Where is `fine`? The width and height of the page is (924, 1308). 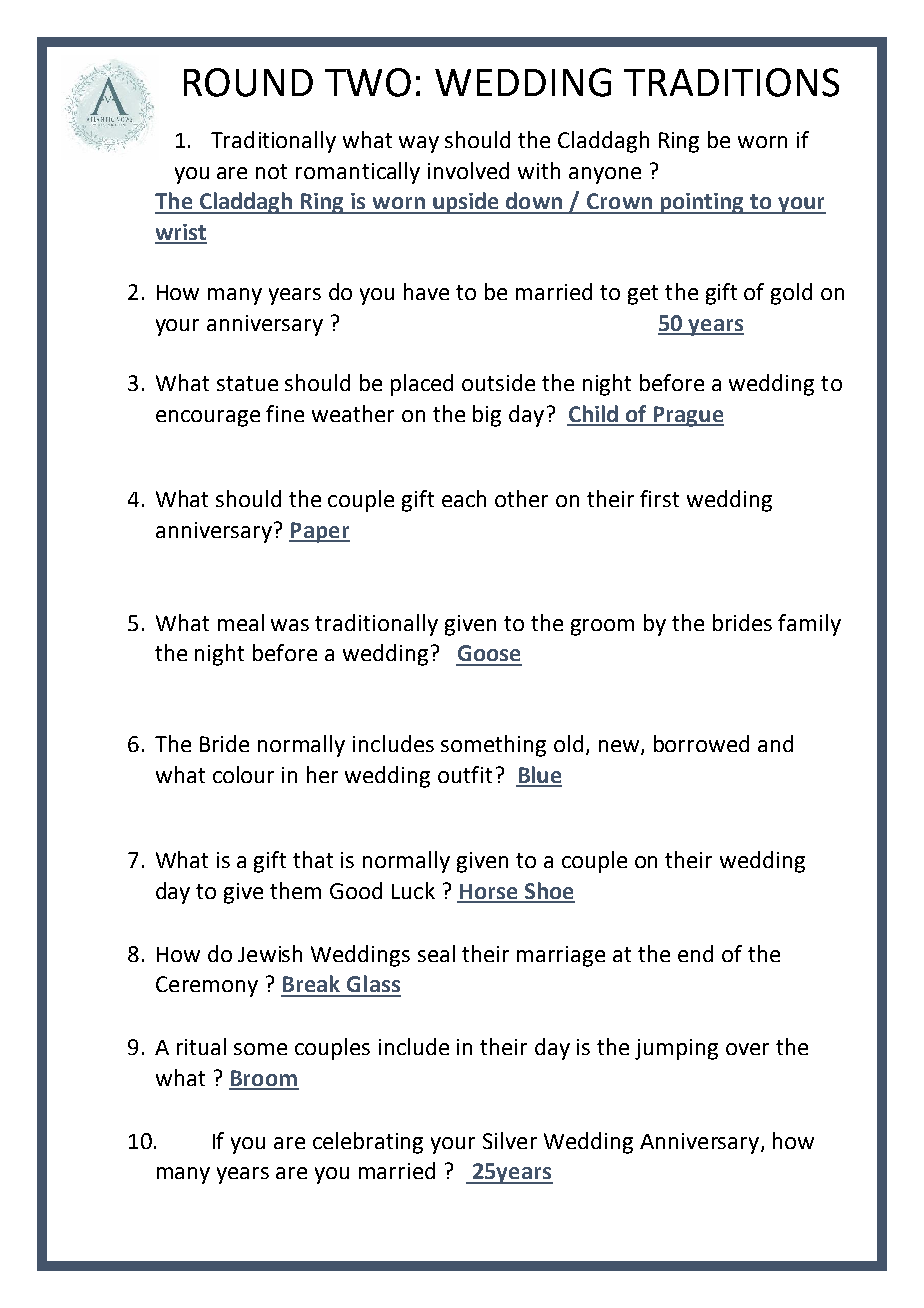 fine is located at coordinates (285, 413).
